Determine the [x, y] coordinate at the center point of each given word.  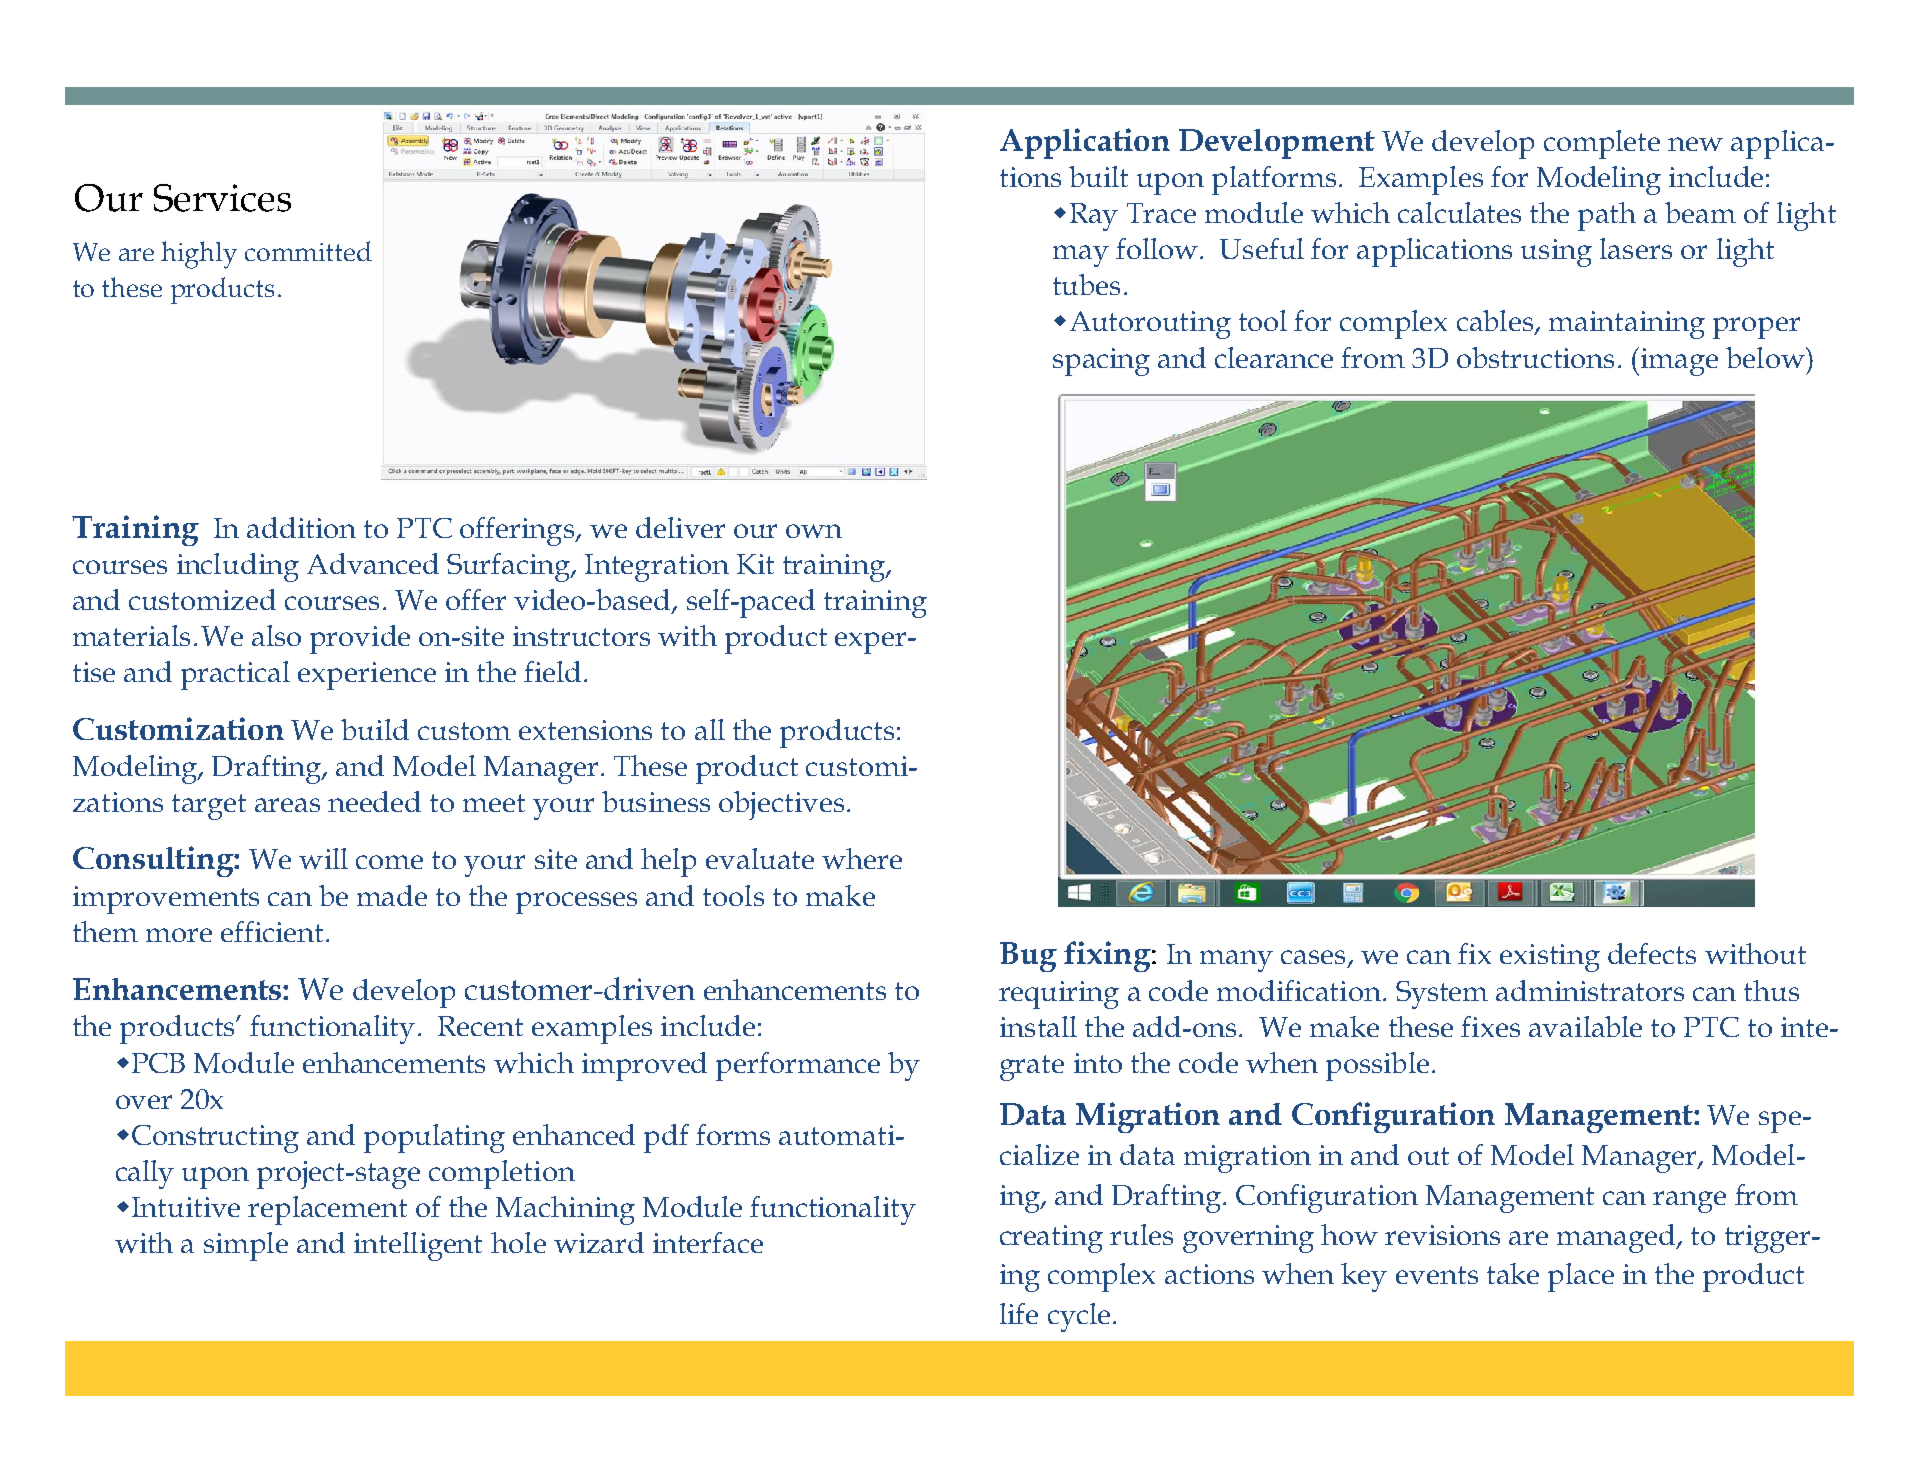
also [276, 635]
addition [301, 527]
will [323, 858]
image [1678, 361]
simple [246, 1246]
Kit [755, 564]
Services [222, 198]
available [1585, 1026]
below [1766, 357]
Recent [480, 1026]
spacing [1101, 362]
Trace [1161, 213]
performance [798, 1066]
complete [1602, 144]
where [862, 858]
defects [1652, 953]
